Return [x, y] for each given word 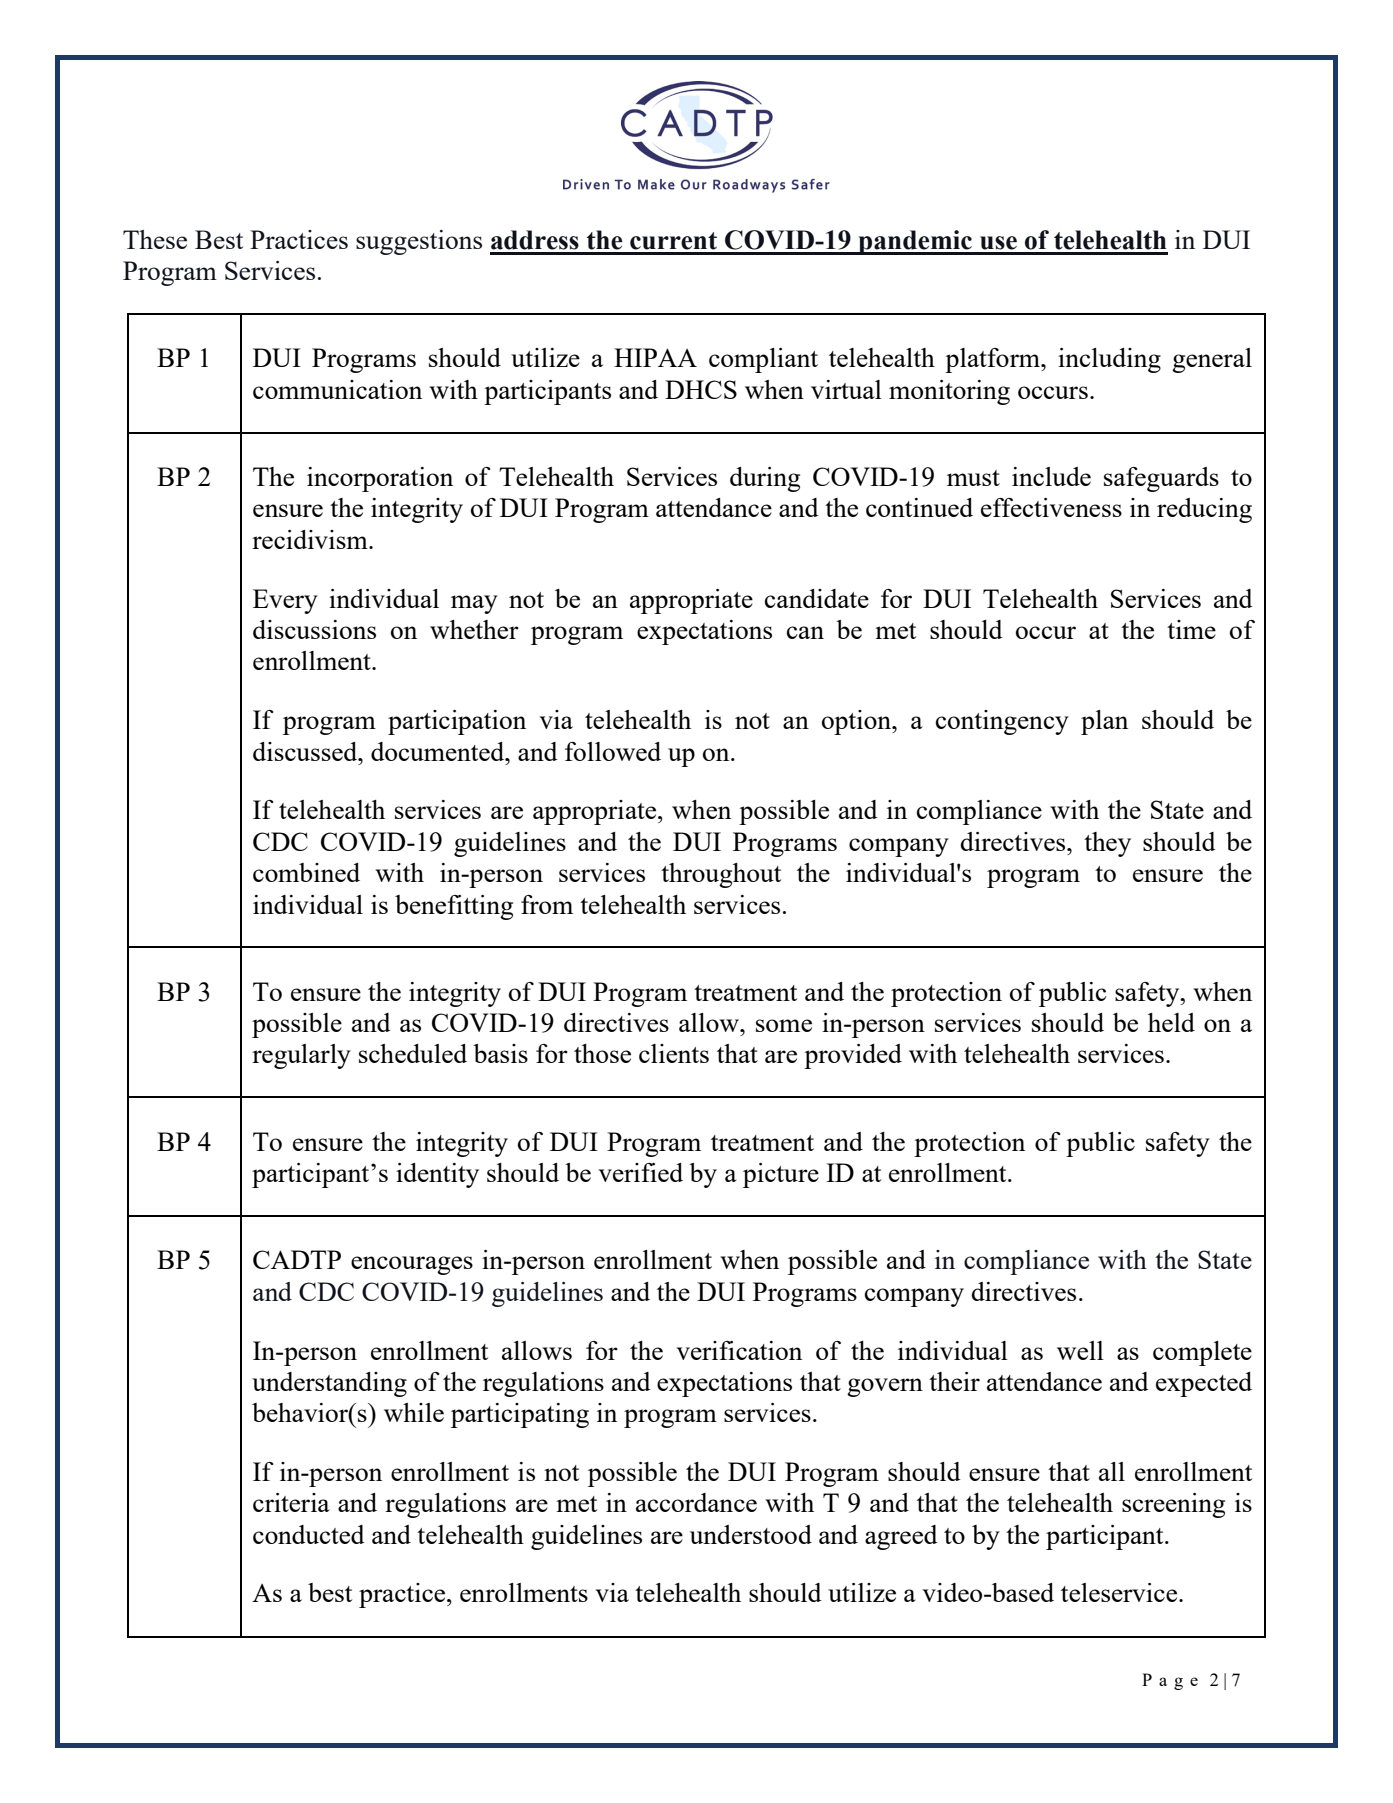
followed [613, 751]
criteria [291, 1502]
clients [674, 1053]
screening [1173, 1505]
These [155, 239]
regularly [301, 1056]
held [1171, 1022]
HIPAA [655, 357]
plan [1104, 722]
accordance [696, 1502]
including [1109, 360]
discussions [314, 629]
